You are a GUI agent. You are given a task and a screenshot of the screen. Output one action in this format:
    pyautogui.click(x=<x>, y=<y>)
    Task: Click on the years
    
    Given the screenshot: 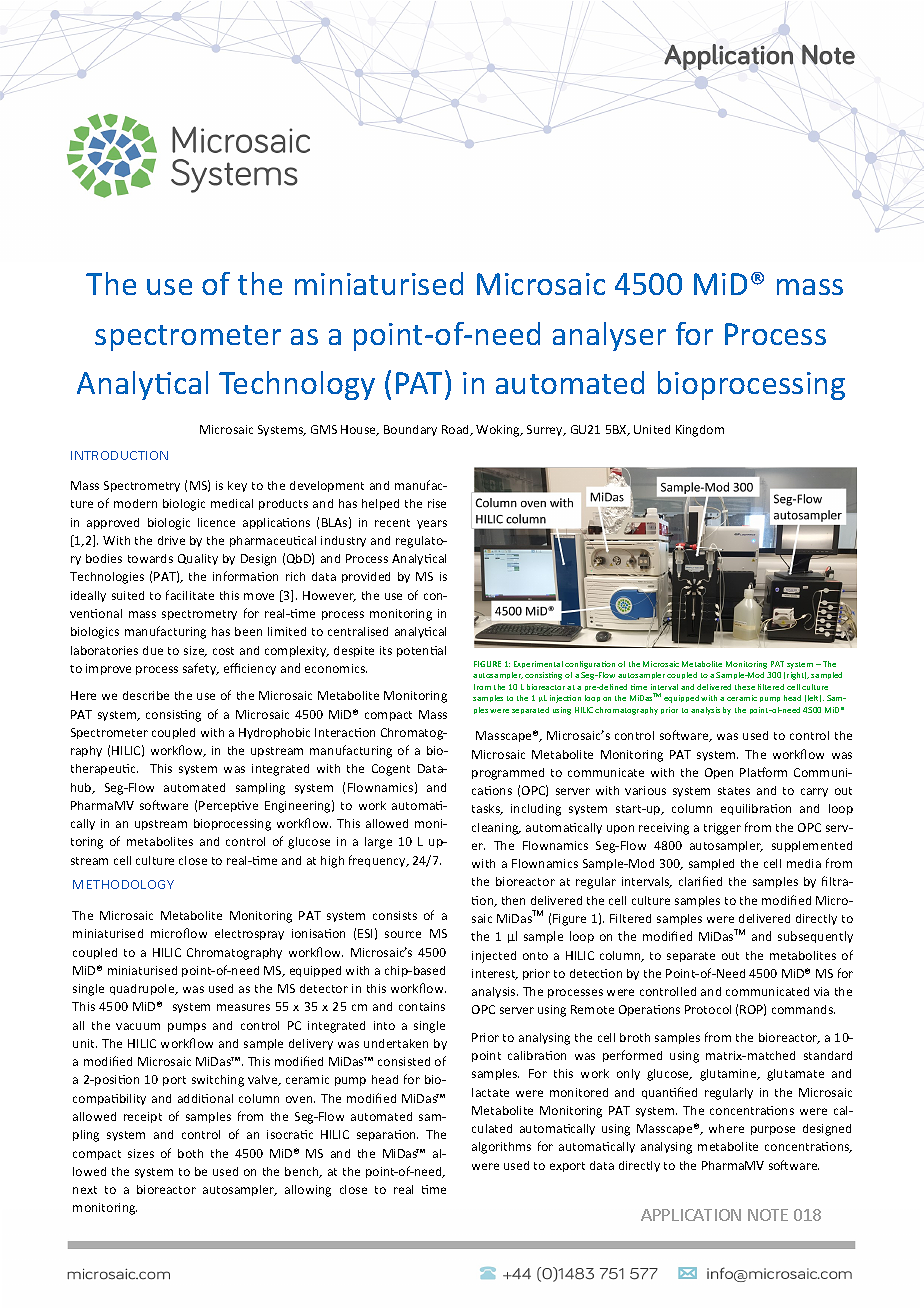 What is the action you would take?
    pyautogui.click(x=432, y=524)
